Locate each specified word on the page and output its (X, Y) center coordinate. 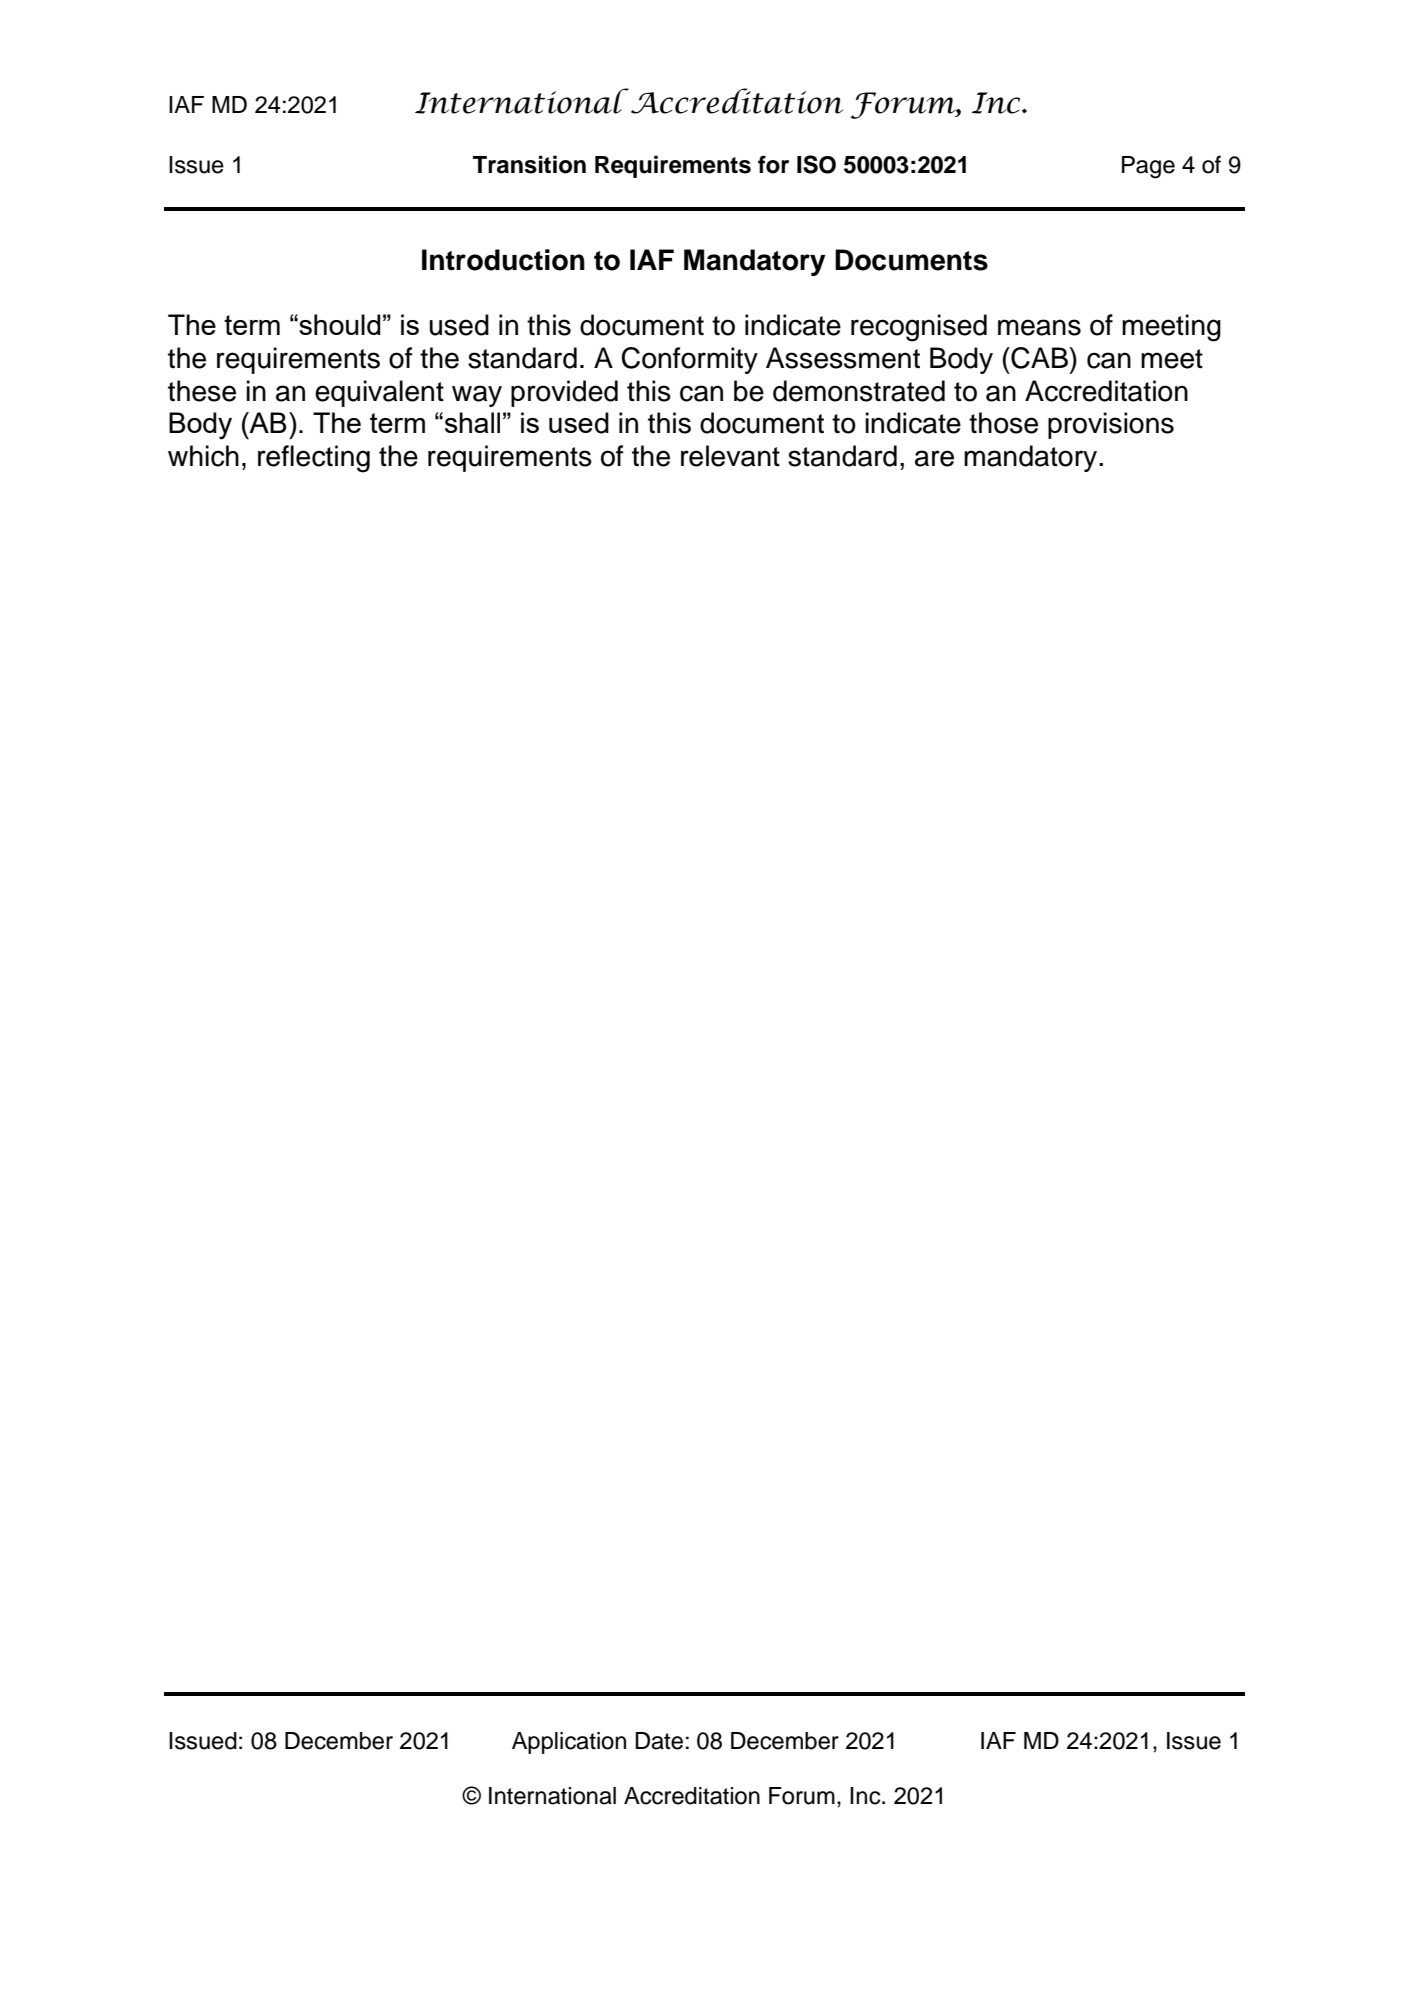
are (934, 458)
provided (564, 393)
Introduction (503, 260)
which (203, 456)
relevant (730, 456)
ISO (816, 164)
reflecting (314, 459)
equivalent (379, 393)
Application (569, 1743)
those (1003, 423)
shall (472, 422)
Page (1148, 167)
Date (659, 1741)
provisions (1111, 425)
